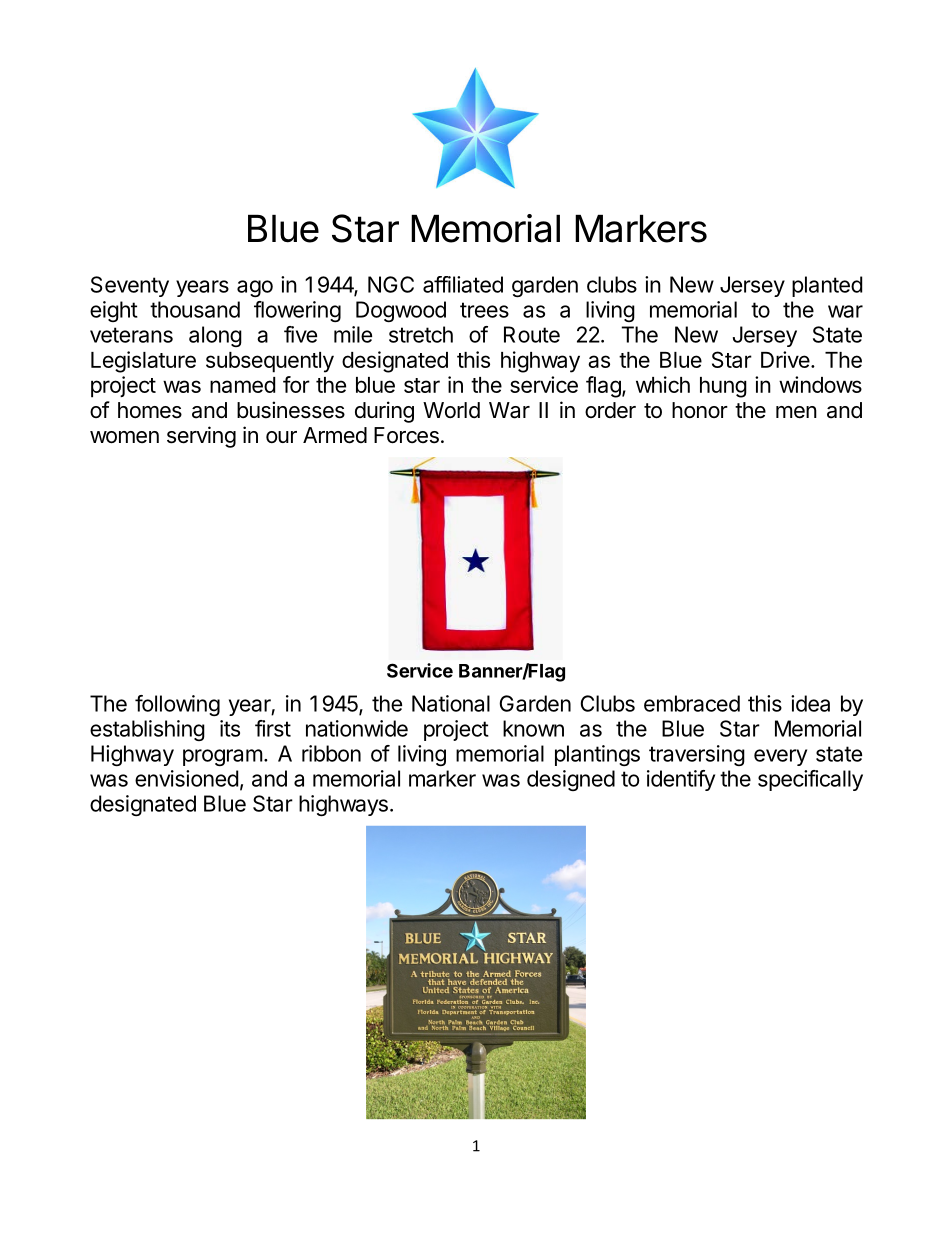 The height and width of the page is (1233, 952). I want to click on thousand, so click(195, 309).
